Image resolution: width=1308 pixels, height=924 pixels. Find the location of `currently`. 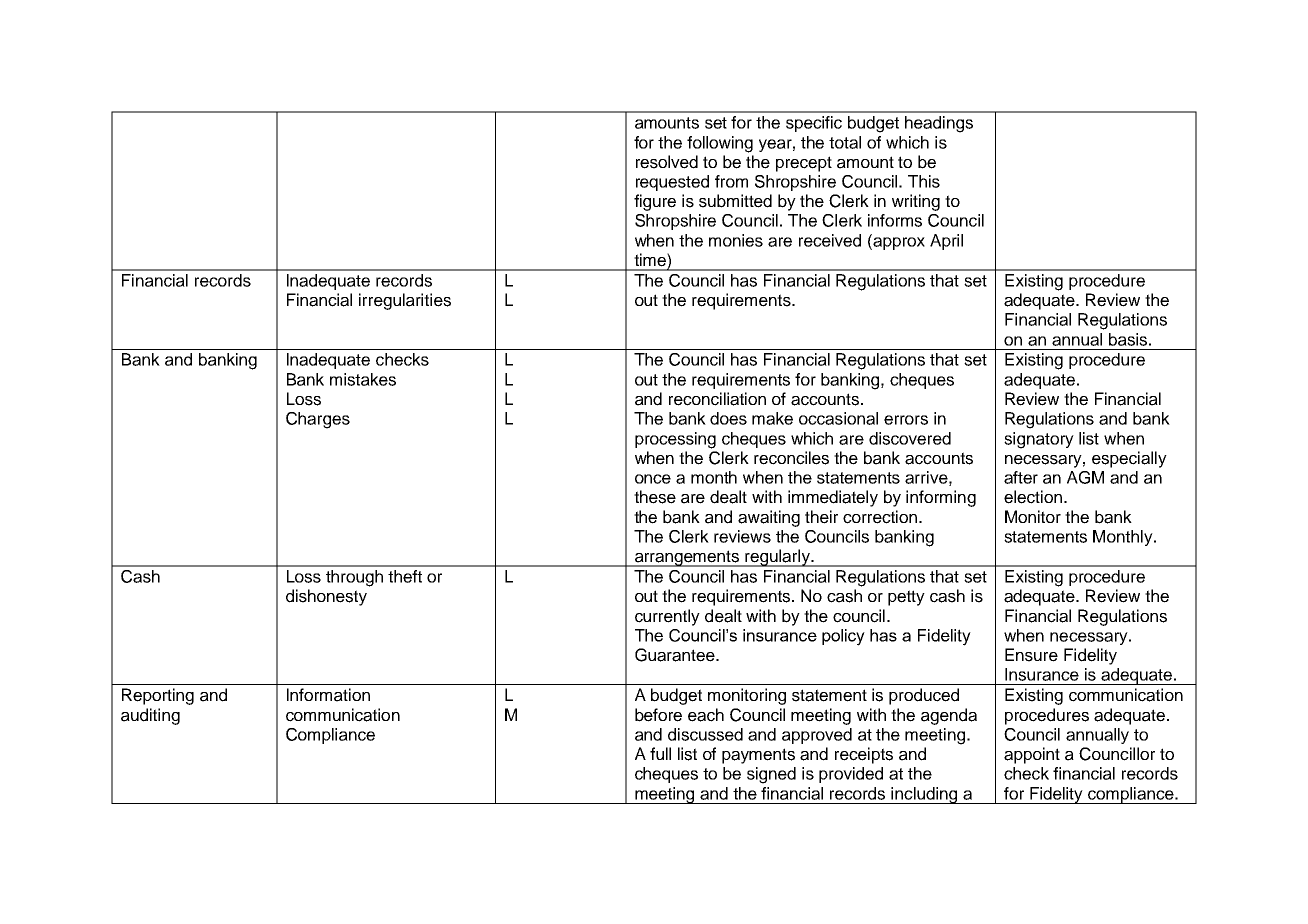

currently is located at coordinates (667, 617).
